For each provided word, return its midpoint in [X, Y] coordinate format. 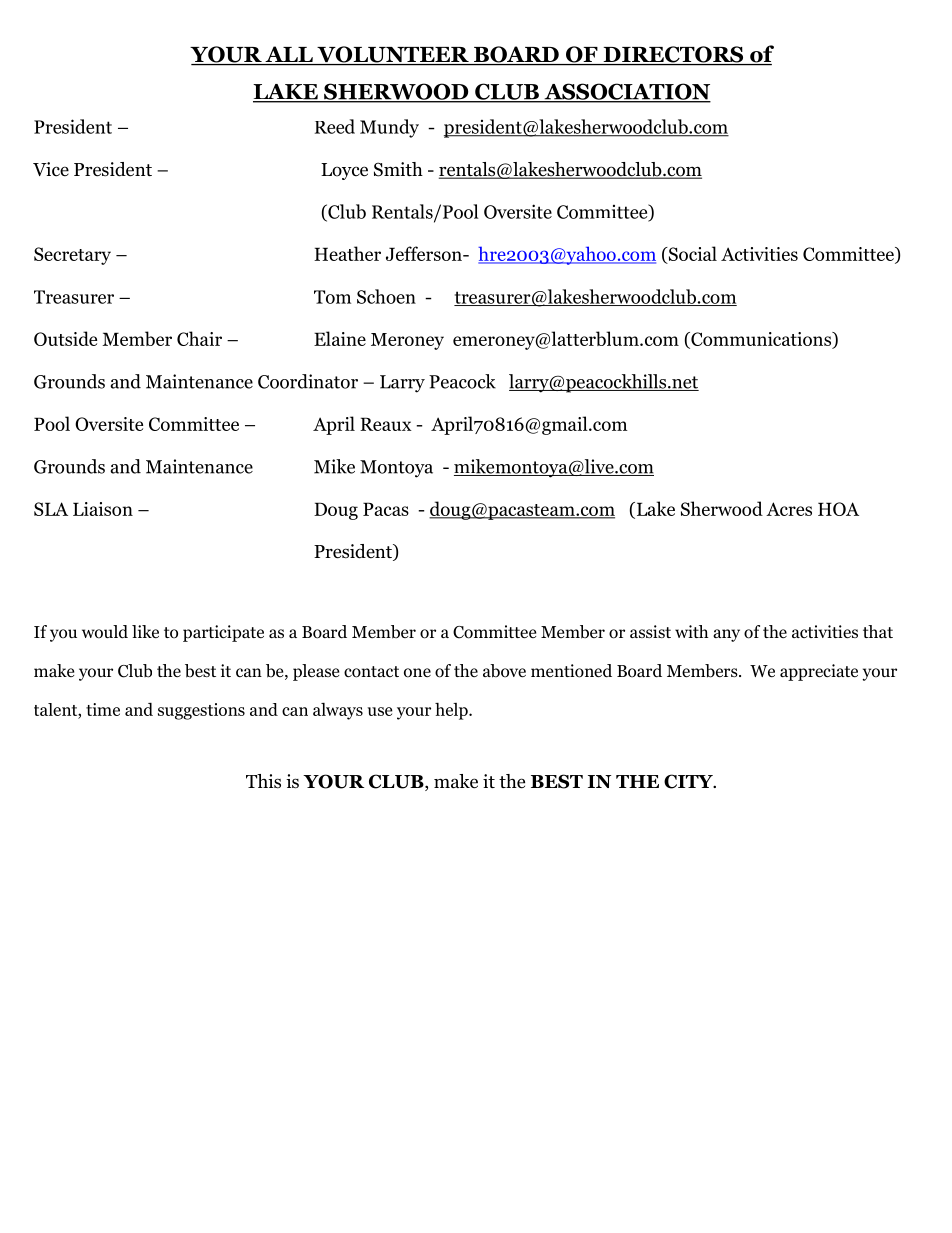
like [145, 631]
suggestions [201, 711]
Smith [398, 169]
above [504, 671]
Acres [789, 509]
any [726, 635]
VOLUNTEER [393, 55]
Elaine [340, 338]
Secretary [72, 256]
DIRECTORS [673, 55]
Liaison [103, 509]
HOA [838, 509]
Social [691, 255]
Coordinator [308, 381]
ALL [289, 54]
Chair [199, 338]
